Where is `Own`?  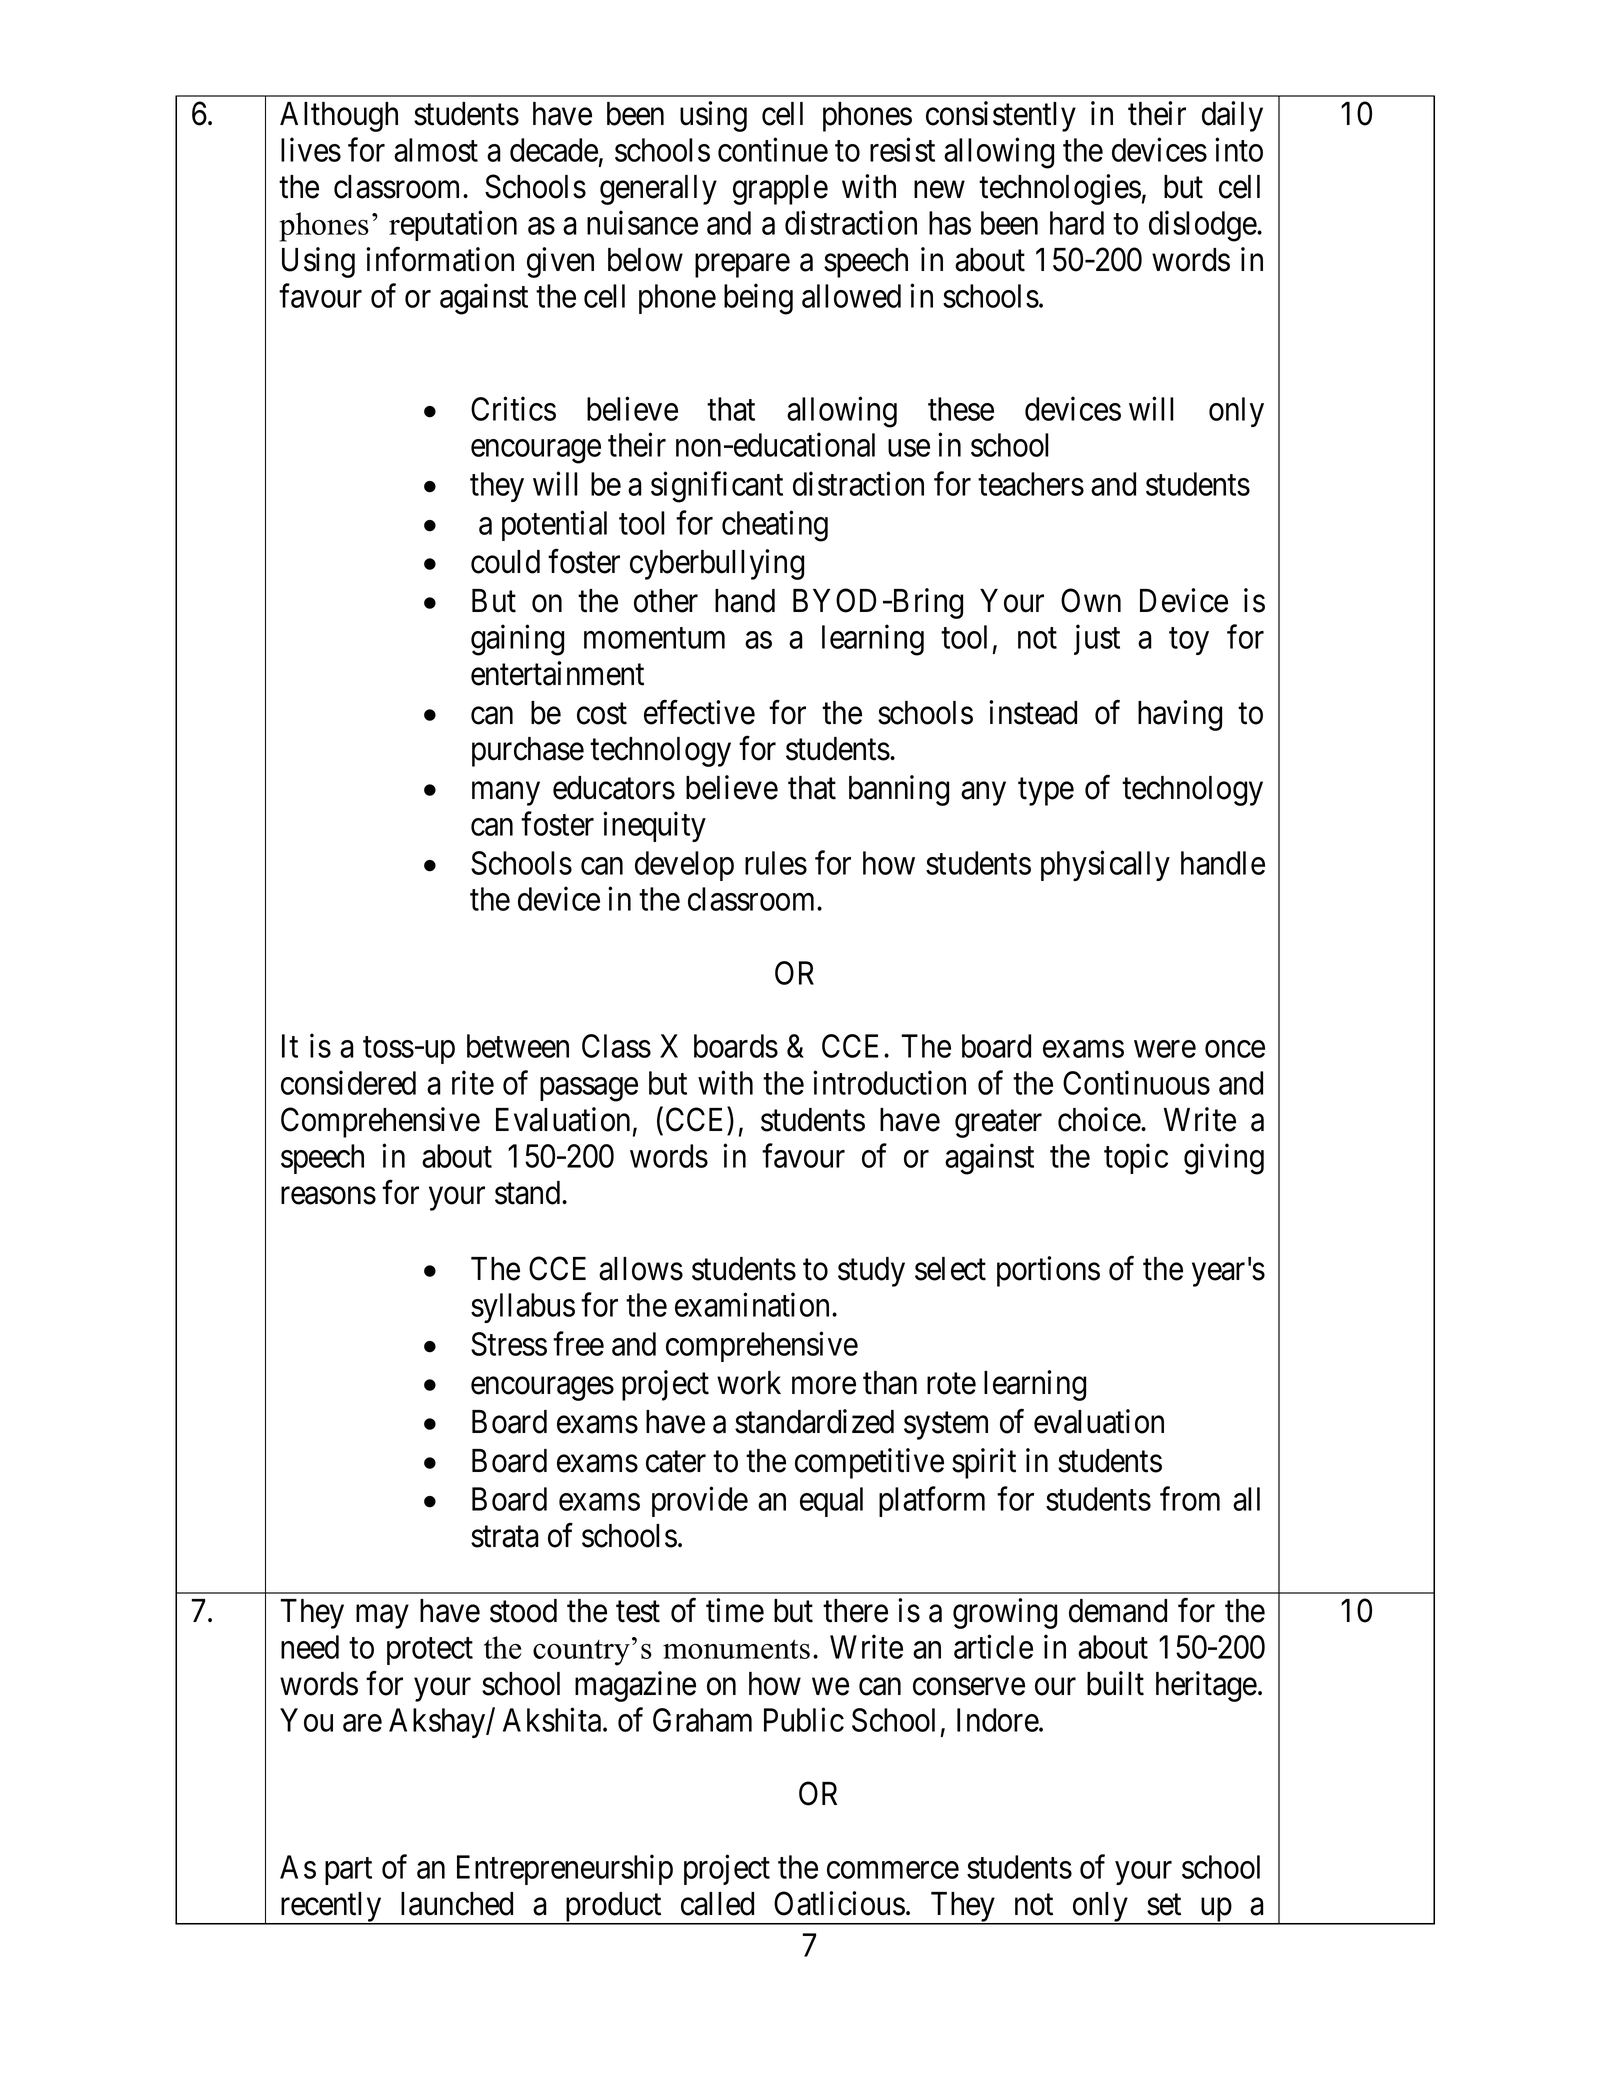 Own is located at coordinates (1091, 600).
